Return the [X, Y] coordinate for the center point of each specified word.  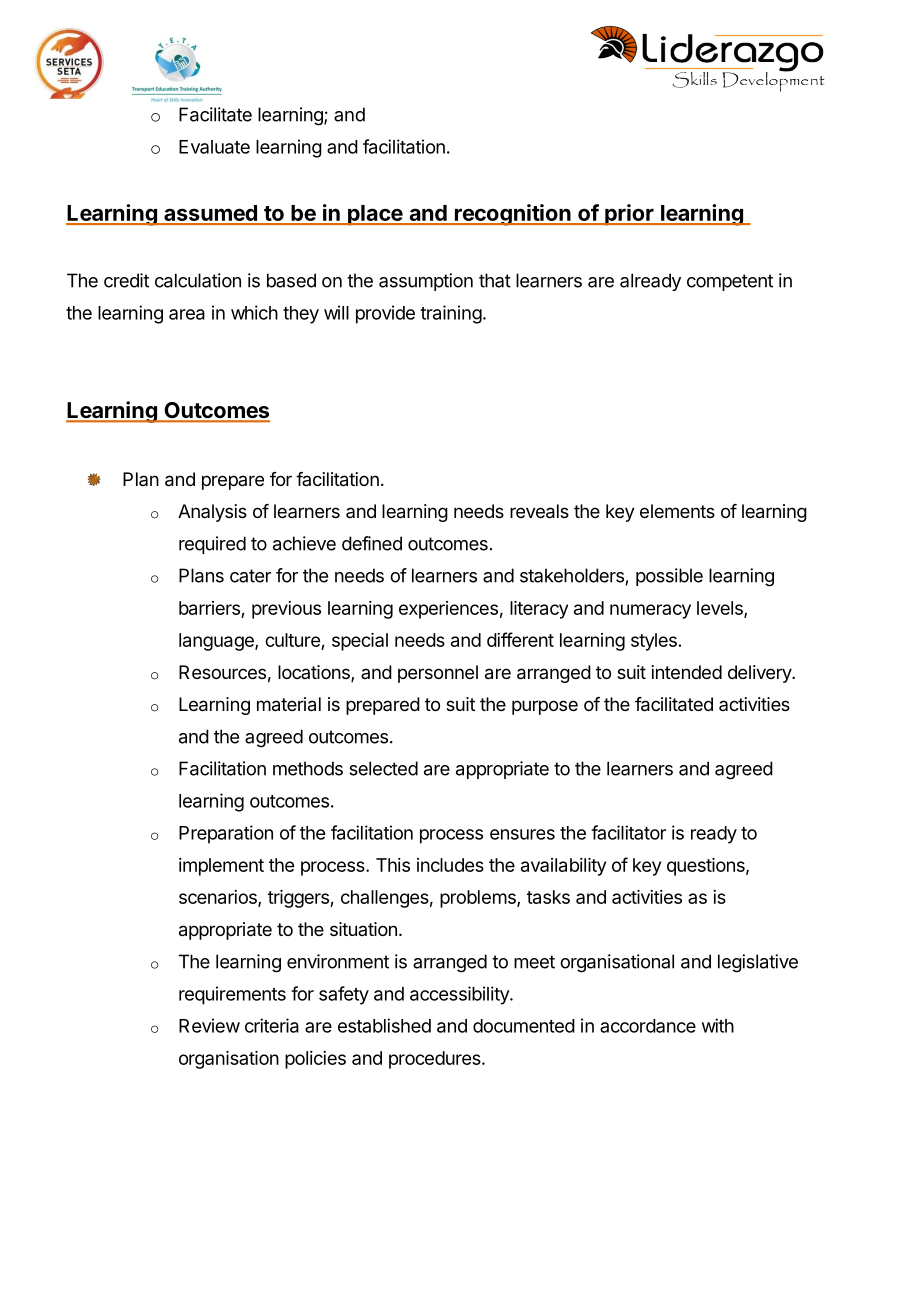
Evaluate [214, 147]
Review [209, 1025]
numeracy [650, 611]
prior [629, 215]
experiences [448, 610]
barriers [209, 608]
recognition [512, 215]
